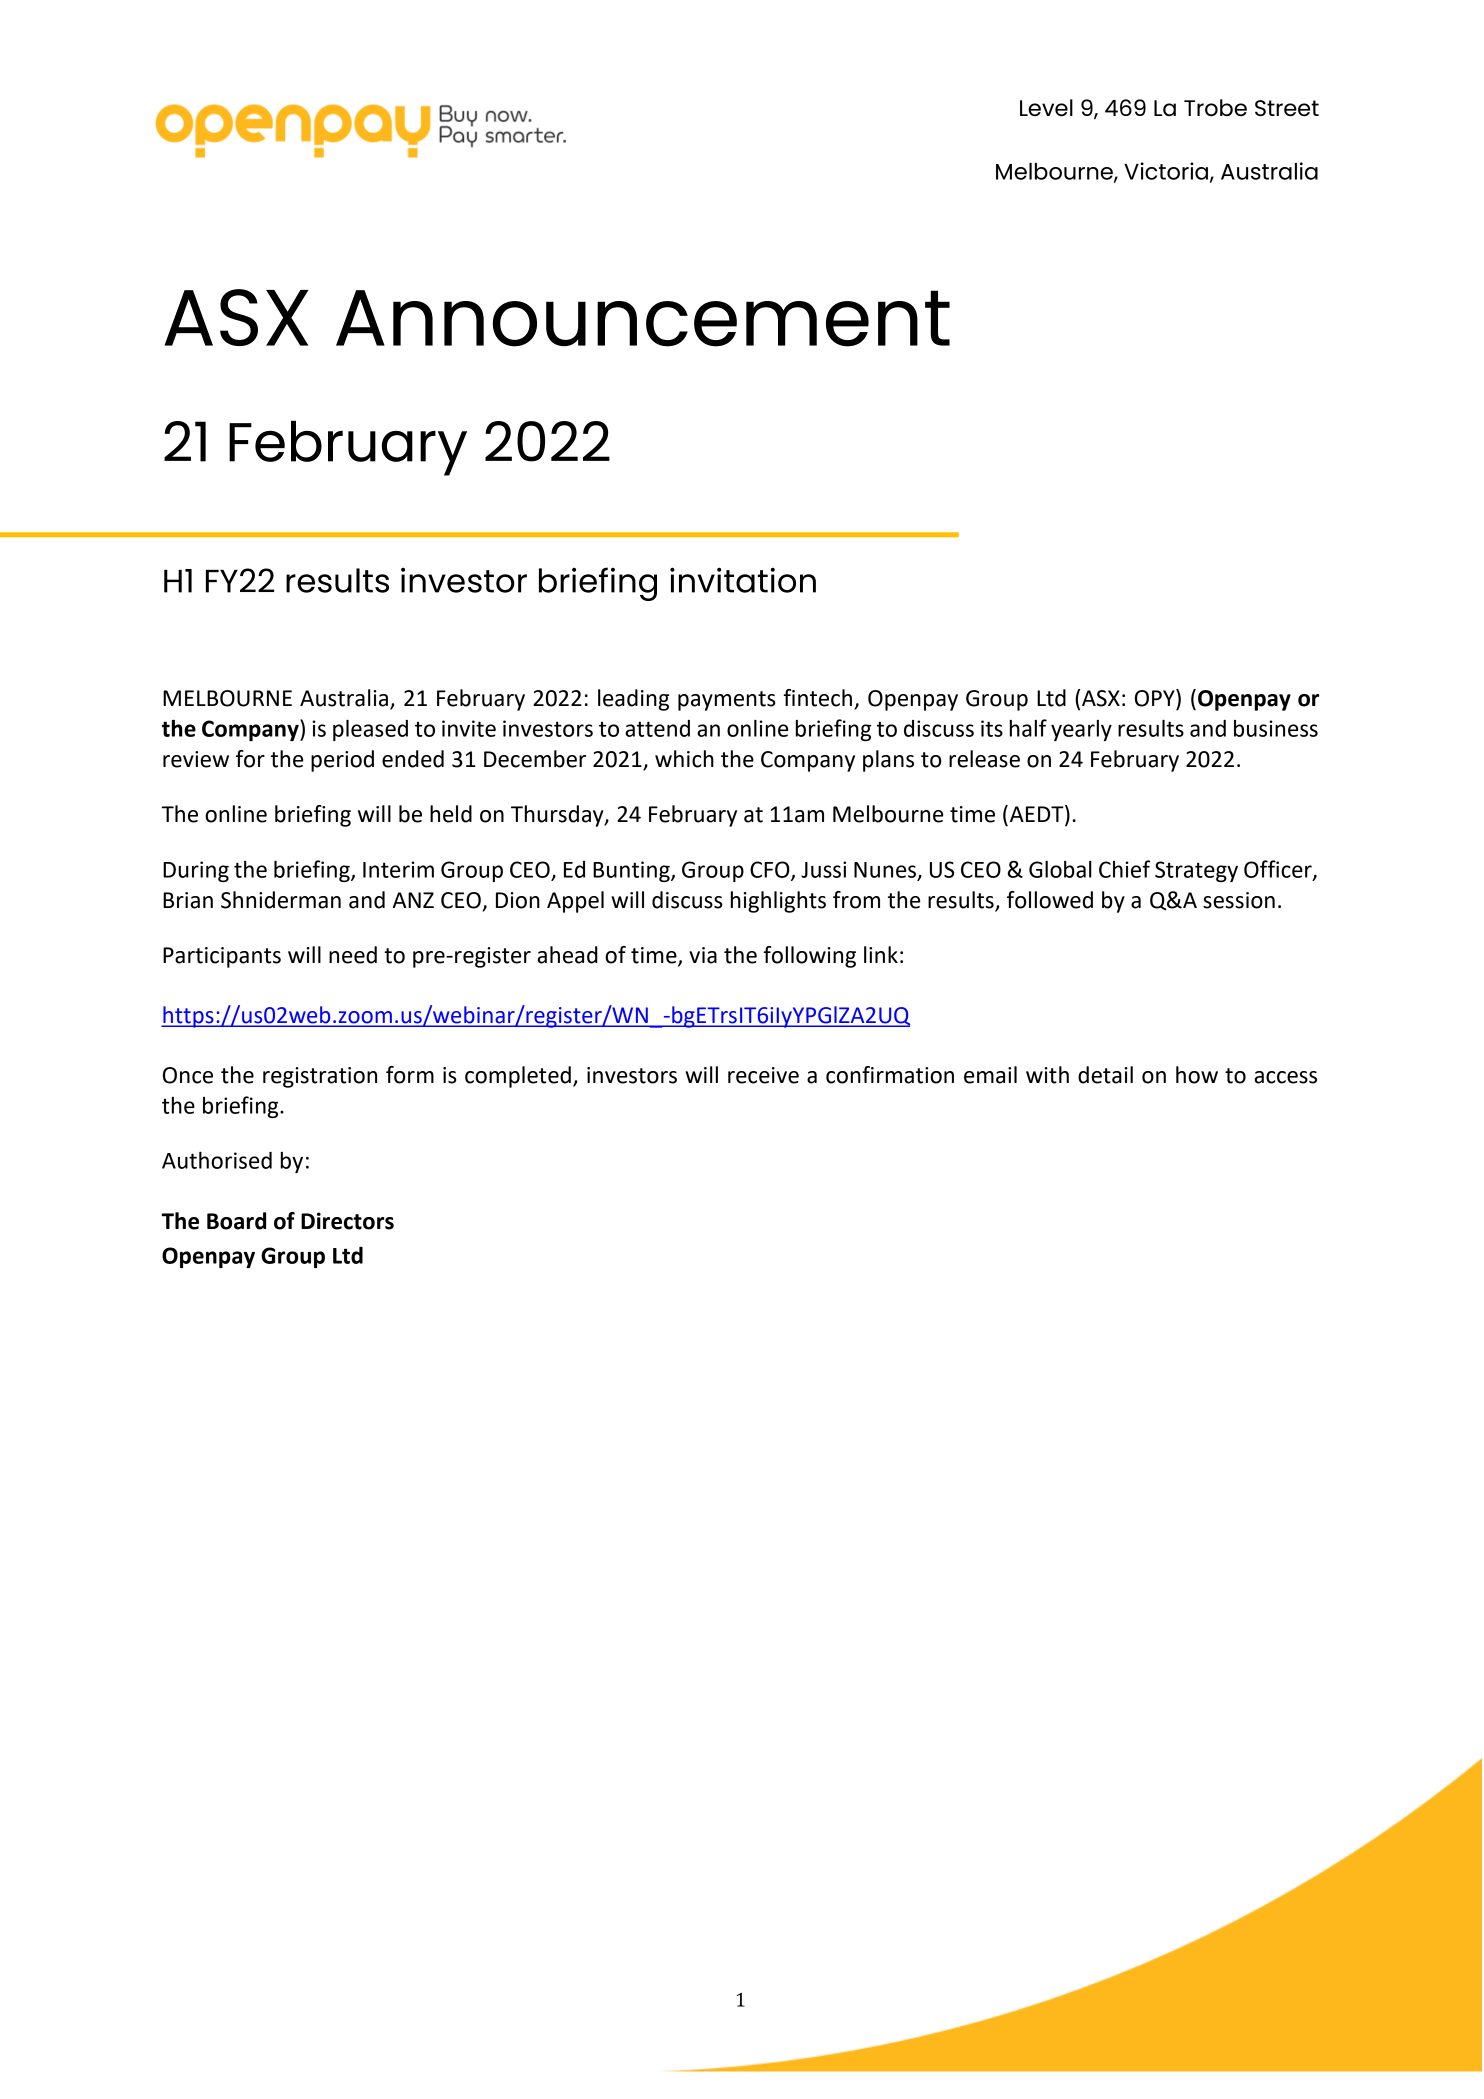 This screenshot has width=1484, height=2099. I want to click on yearly, so click(1081, 730).
